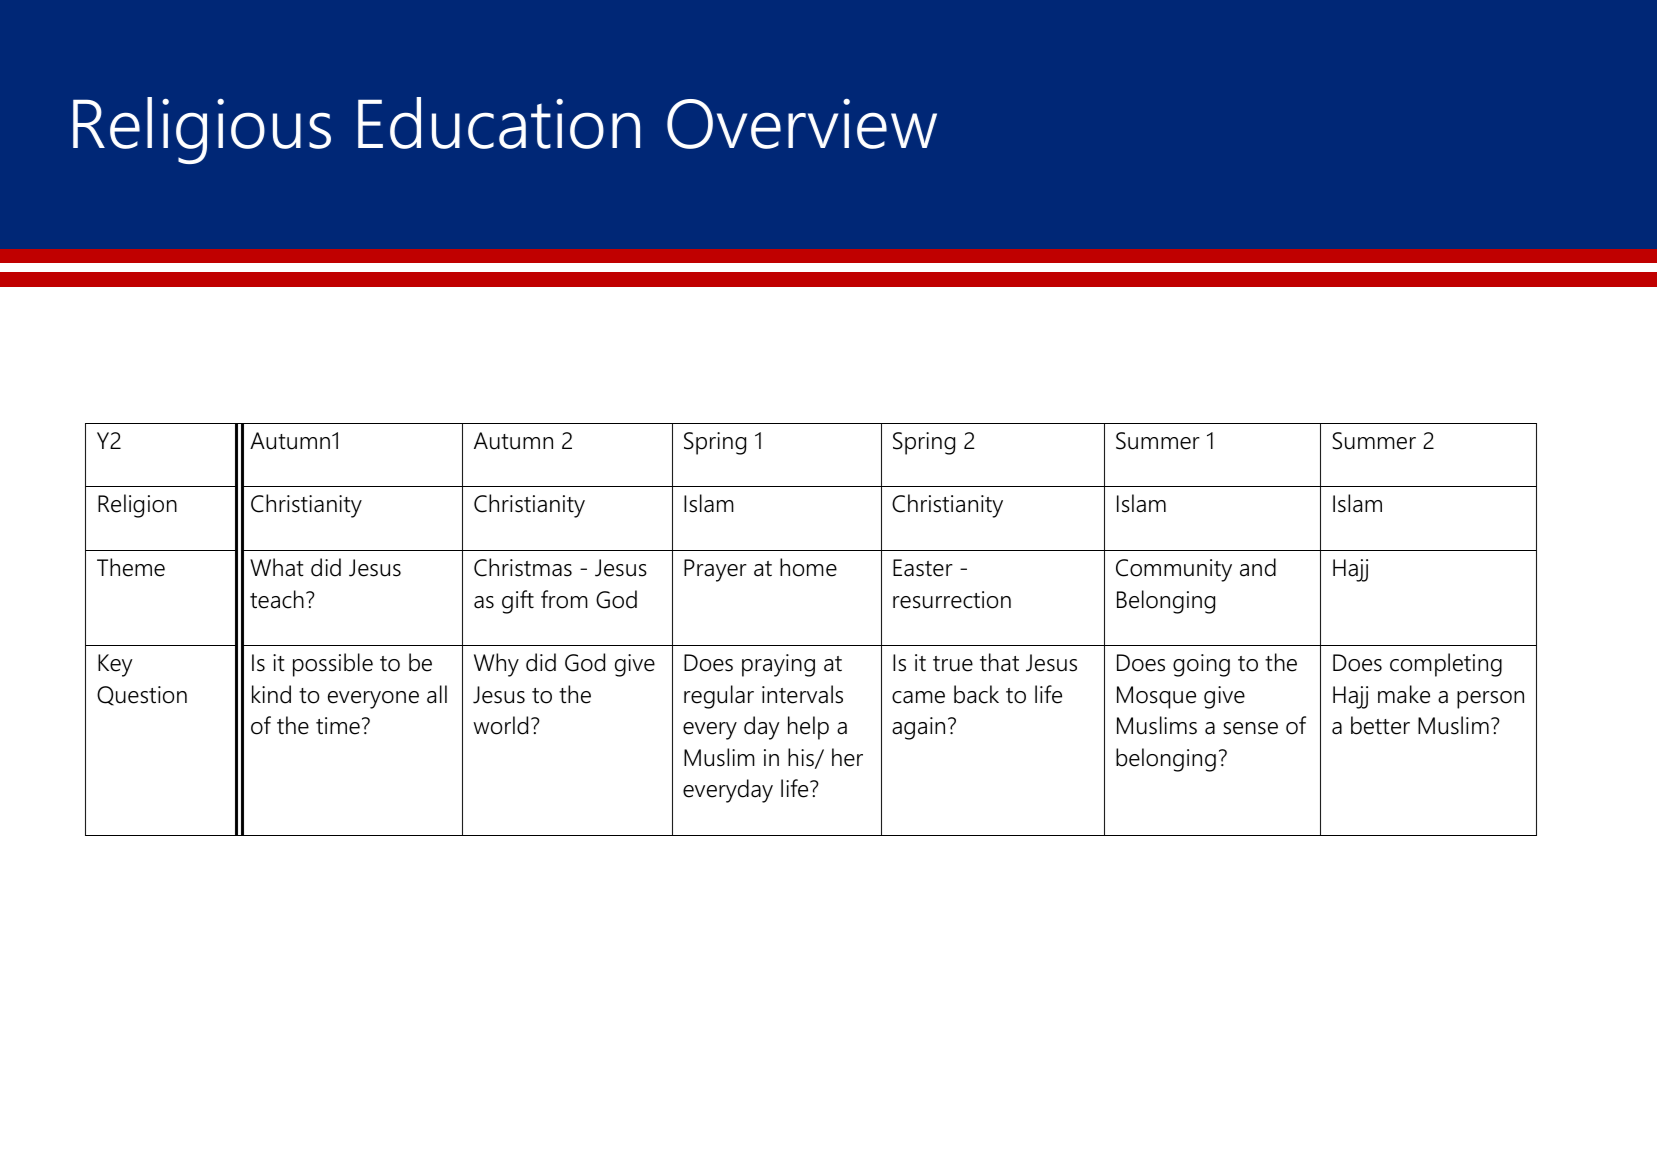 Image resolution: width=1657 pixels, height=1171 pixels. What do you see at coordinates (923, 568) in the screenshot?
I see `Easter` at bounding box center [923, 568].
